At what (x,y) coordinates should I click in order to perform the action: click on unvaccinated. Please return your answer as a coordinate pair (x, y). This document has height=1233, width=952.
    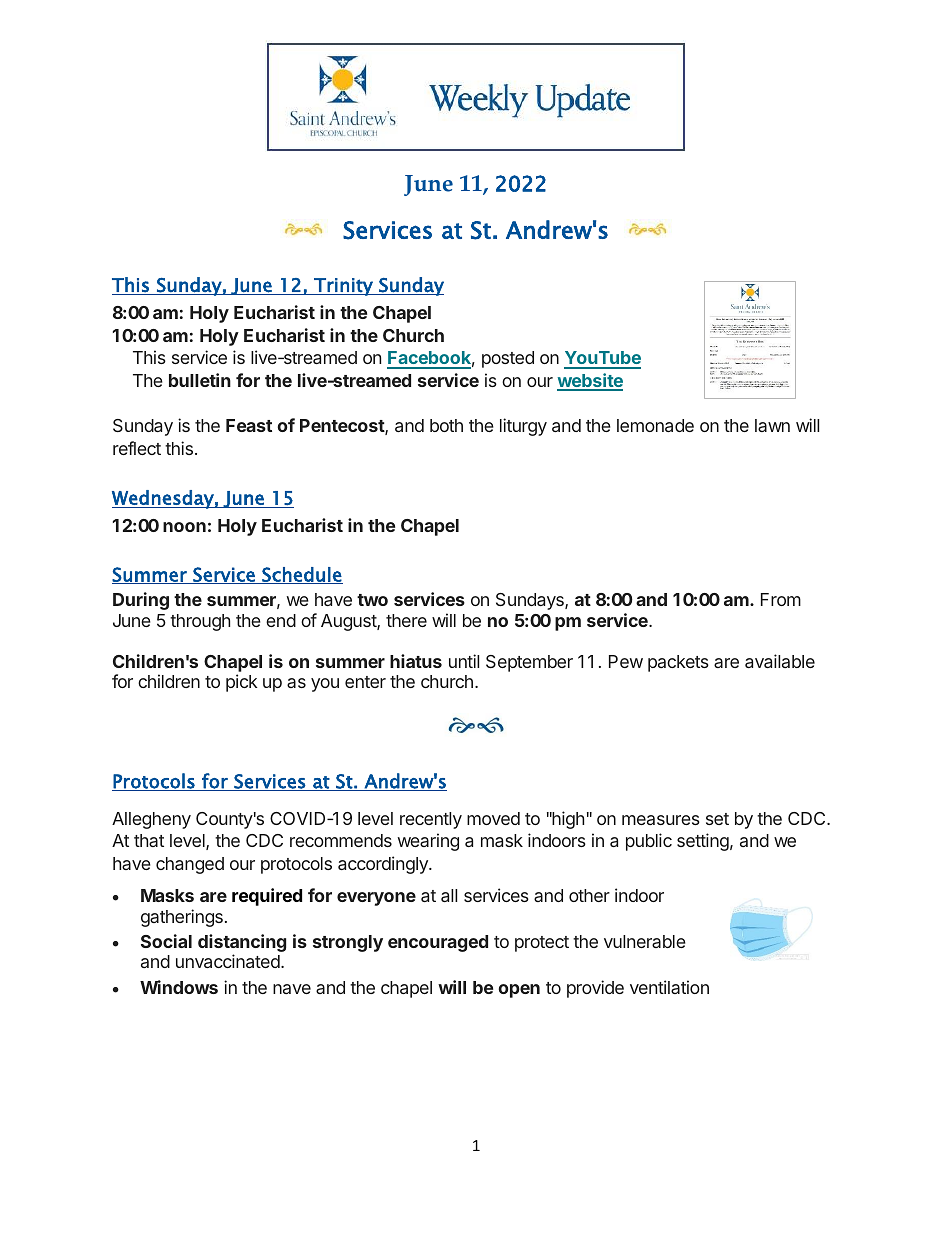
    Looking at the image, I should click on (228, 961).
